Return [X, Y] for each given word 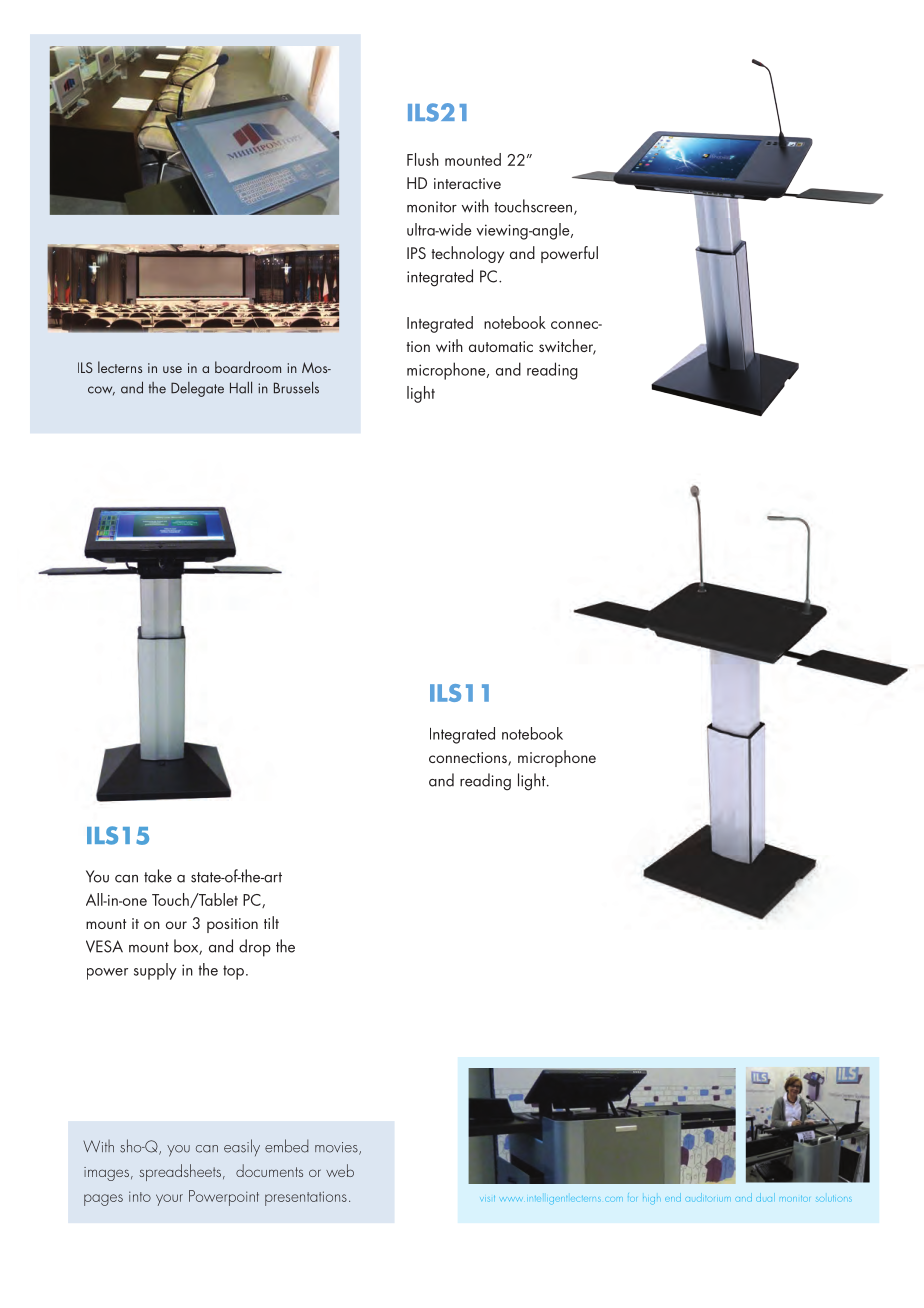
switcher [567, 347]
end [673, 1197]
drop [255, 948]
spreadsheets [180, 1172]
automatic [501, 346]
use [172, 369]
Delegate [197, 389]
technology [467, 254]
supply [155, 971]
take [158, 876]
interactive [467, 183]
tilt [271, 922]
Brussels [296, 387]
